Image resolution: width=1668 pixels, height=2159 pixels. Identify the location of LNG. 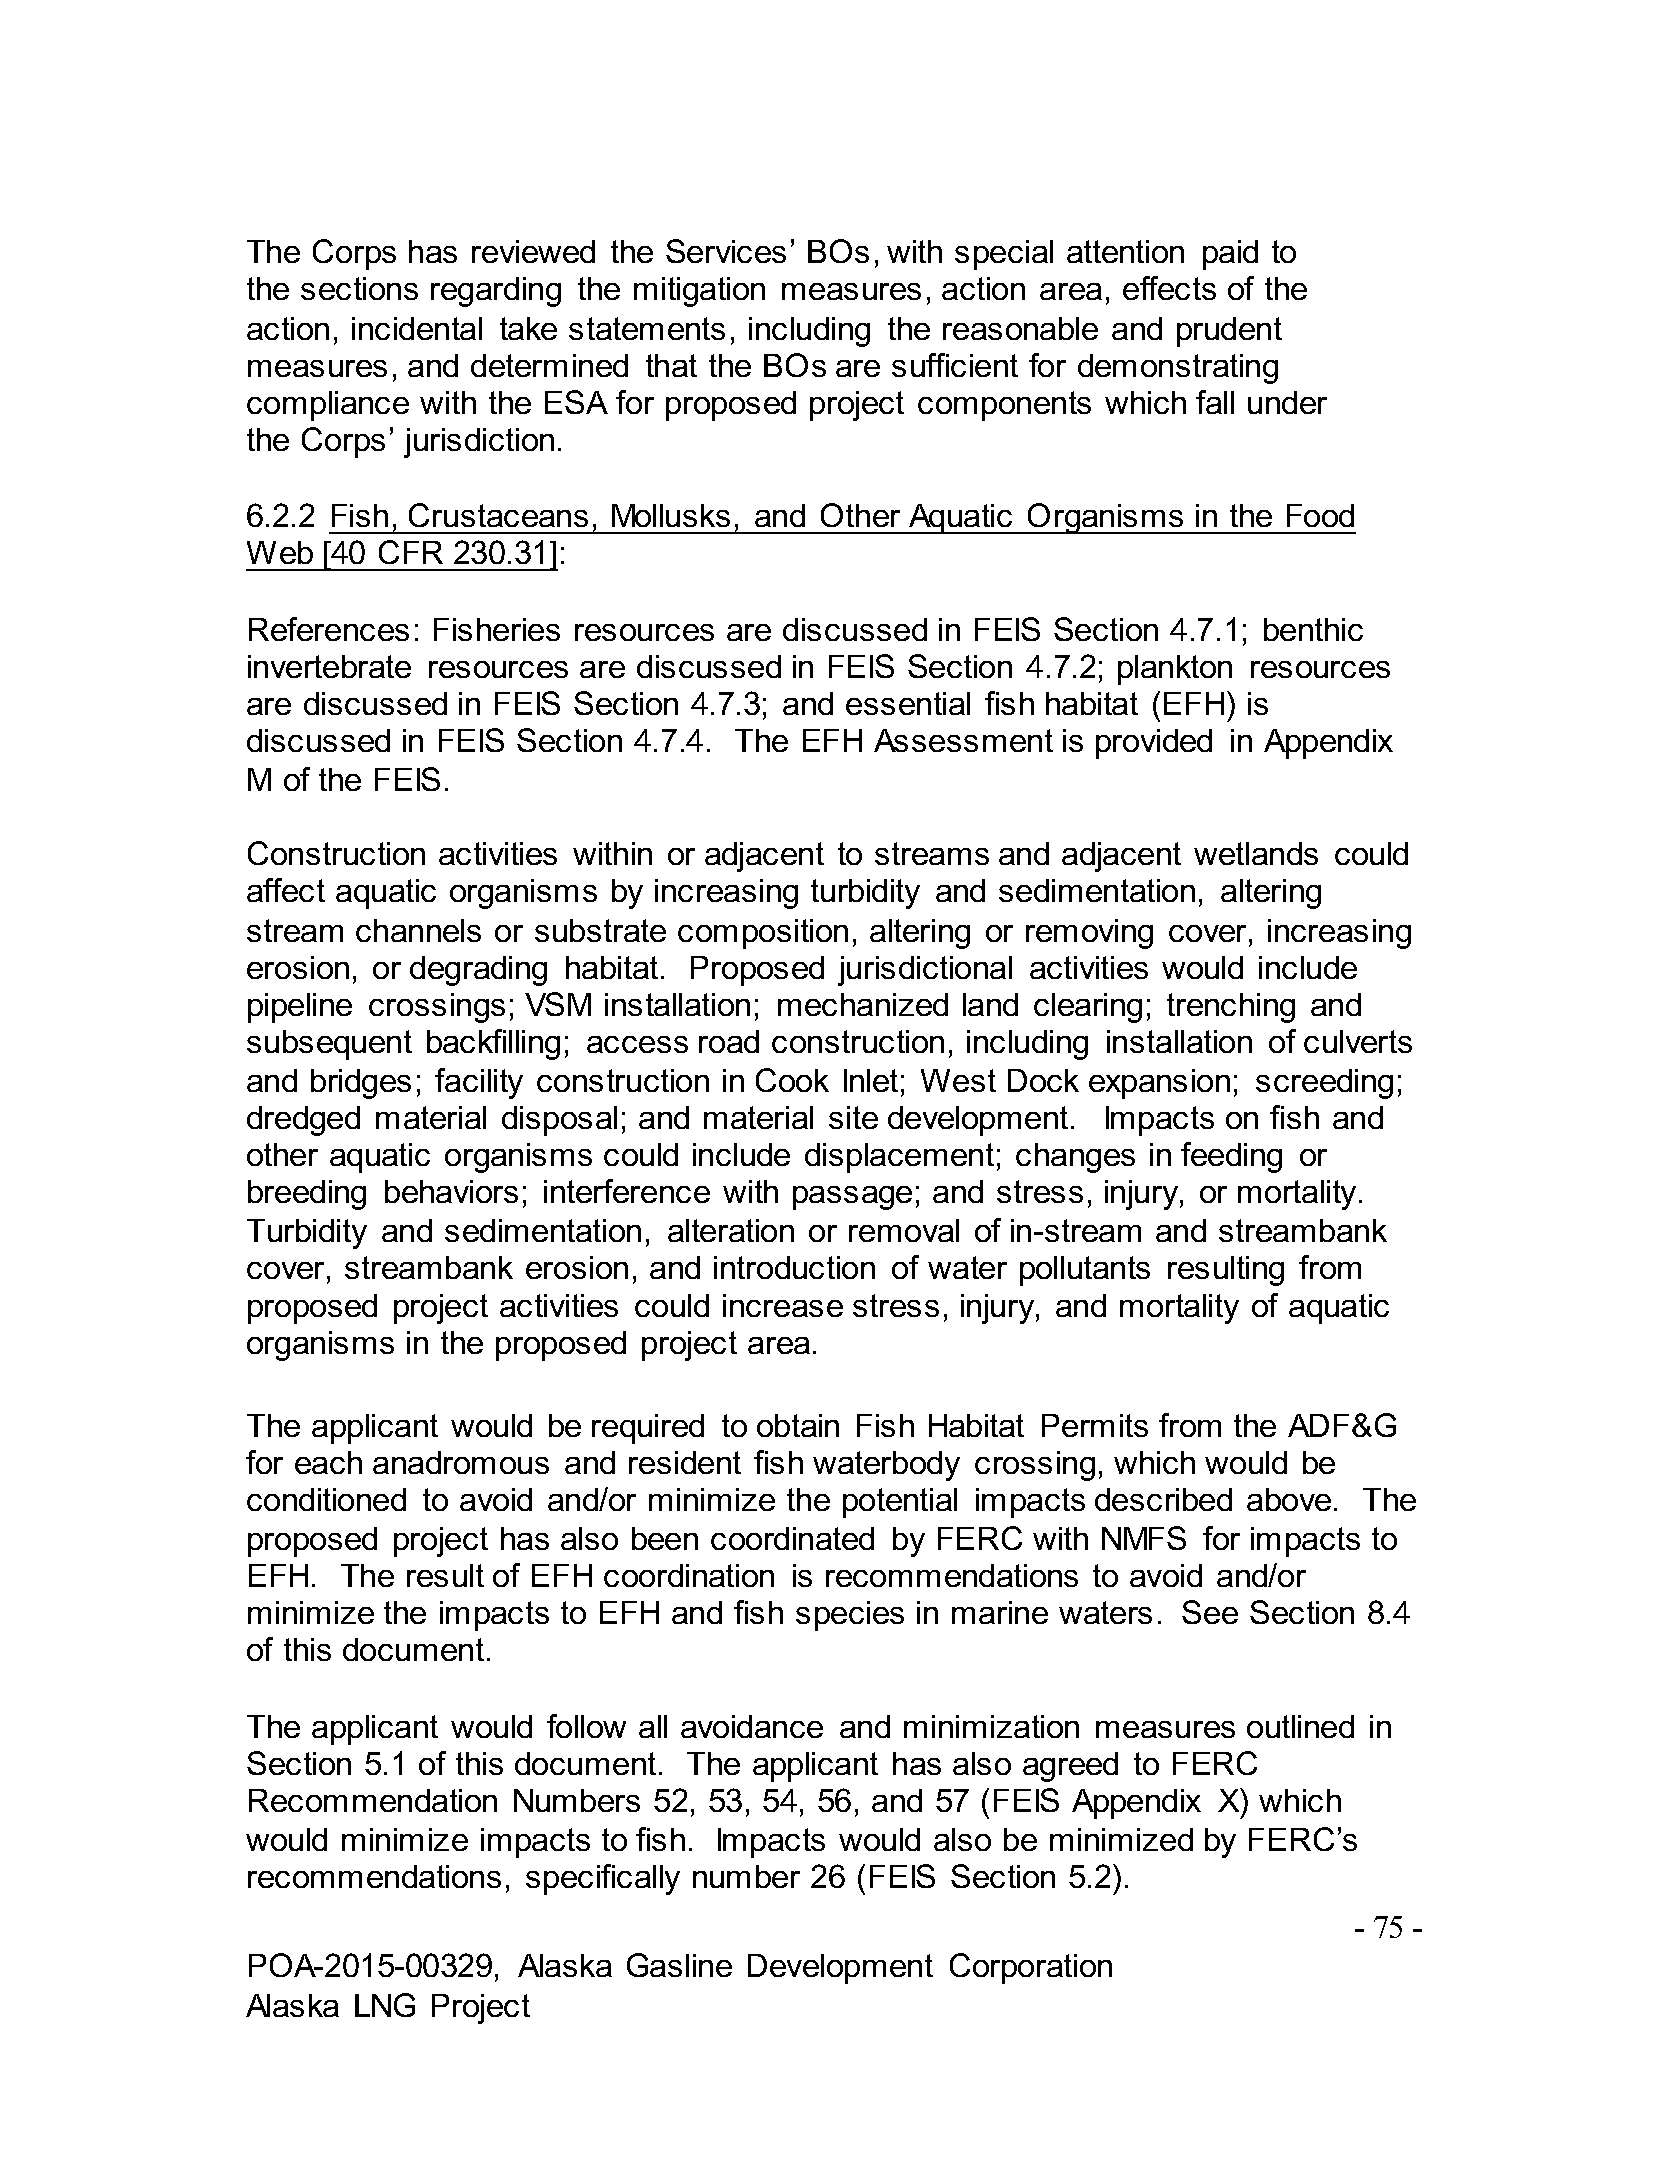
(385, 2005).
